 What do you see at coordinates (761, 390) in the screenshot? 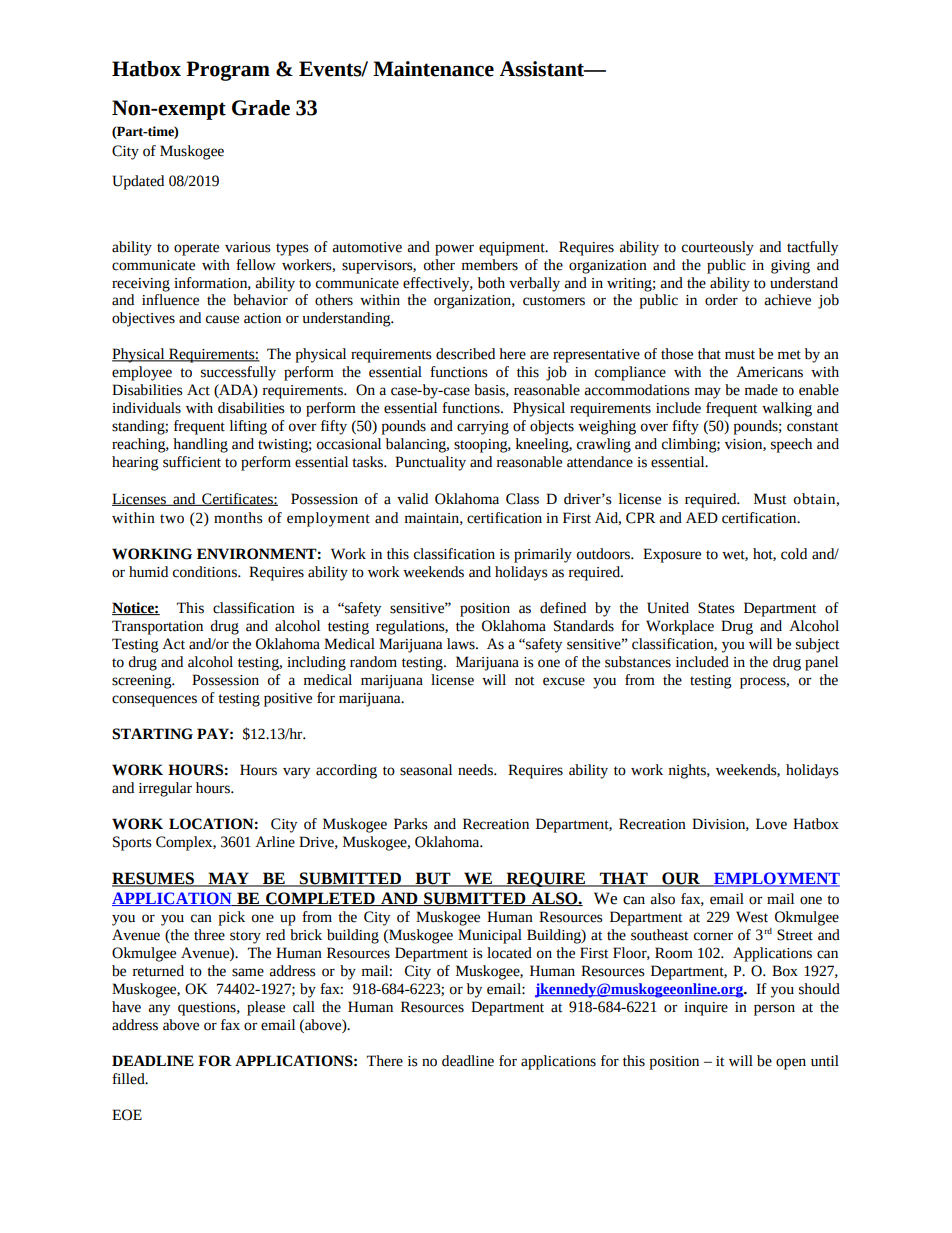
I see `made` at bounding box center [761, 390].
